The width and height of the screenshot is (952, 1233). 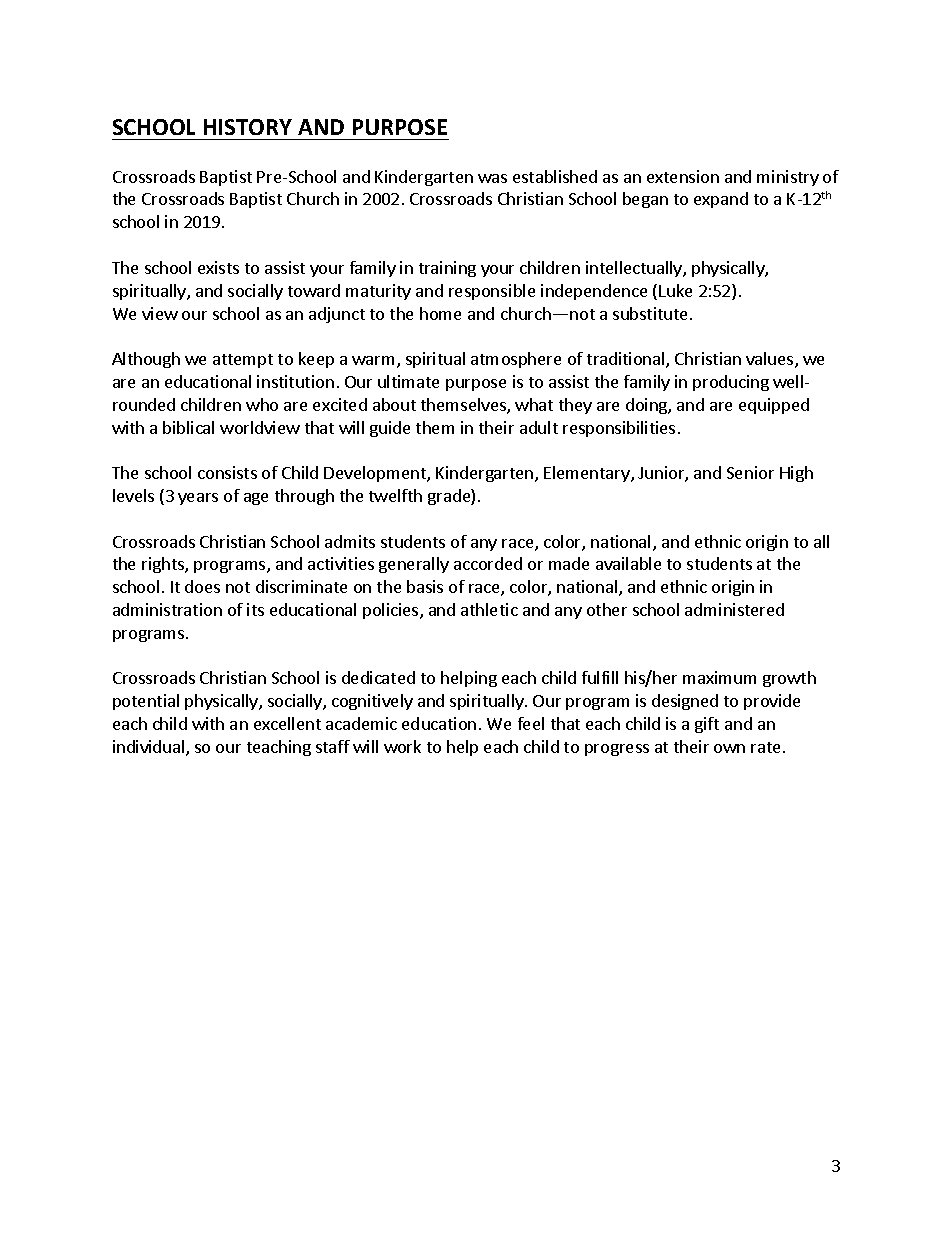 What do you see at coordinates (440, 313) in the screenshot?
I see `home` at bounding box center [440, 313].
